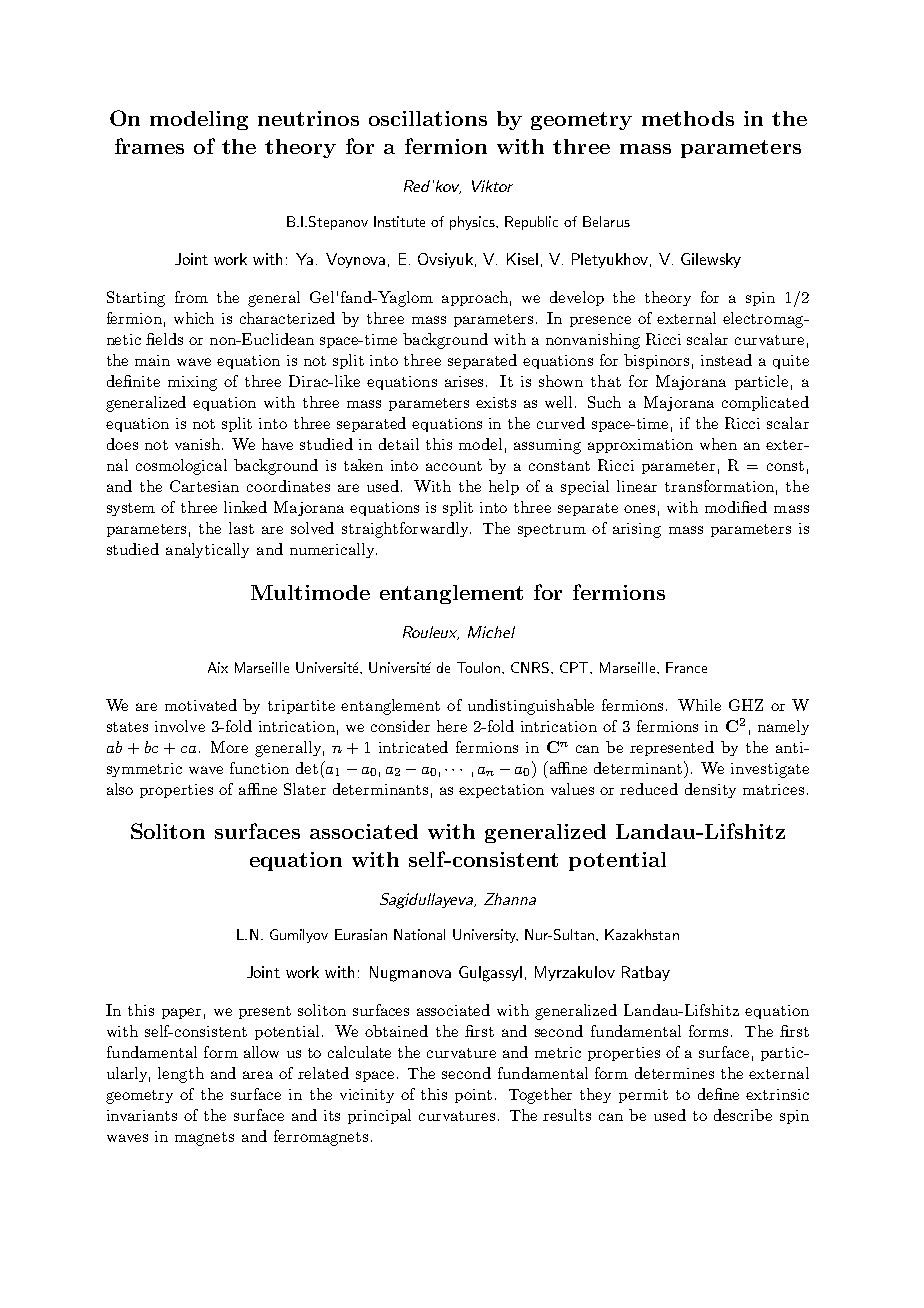  I want to click on here, so click(452, 726).
